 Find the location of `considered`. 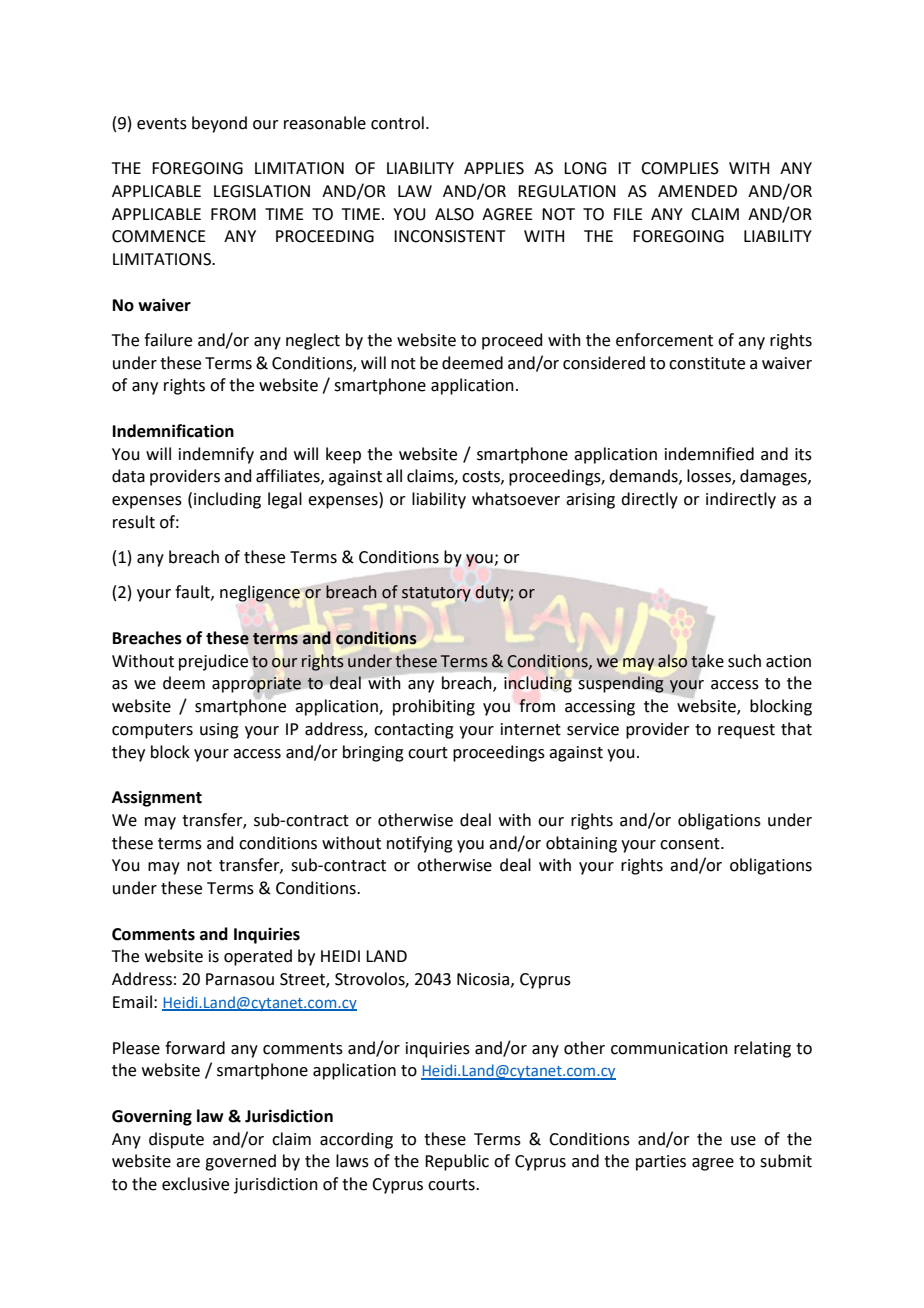

considered is located at coordinates (604, 363).
